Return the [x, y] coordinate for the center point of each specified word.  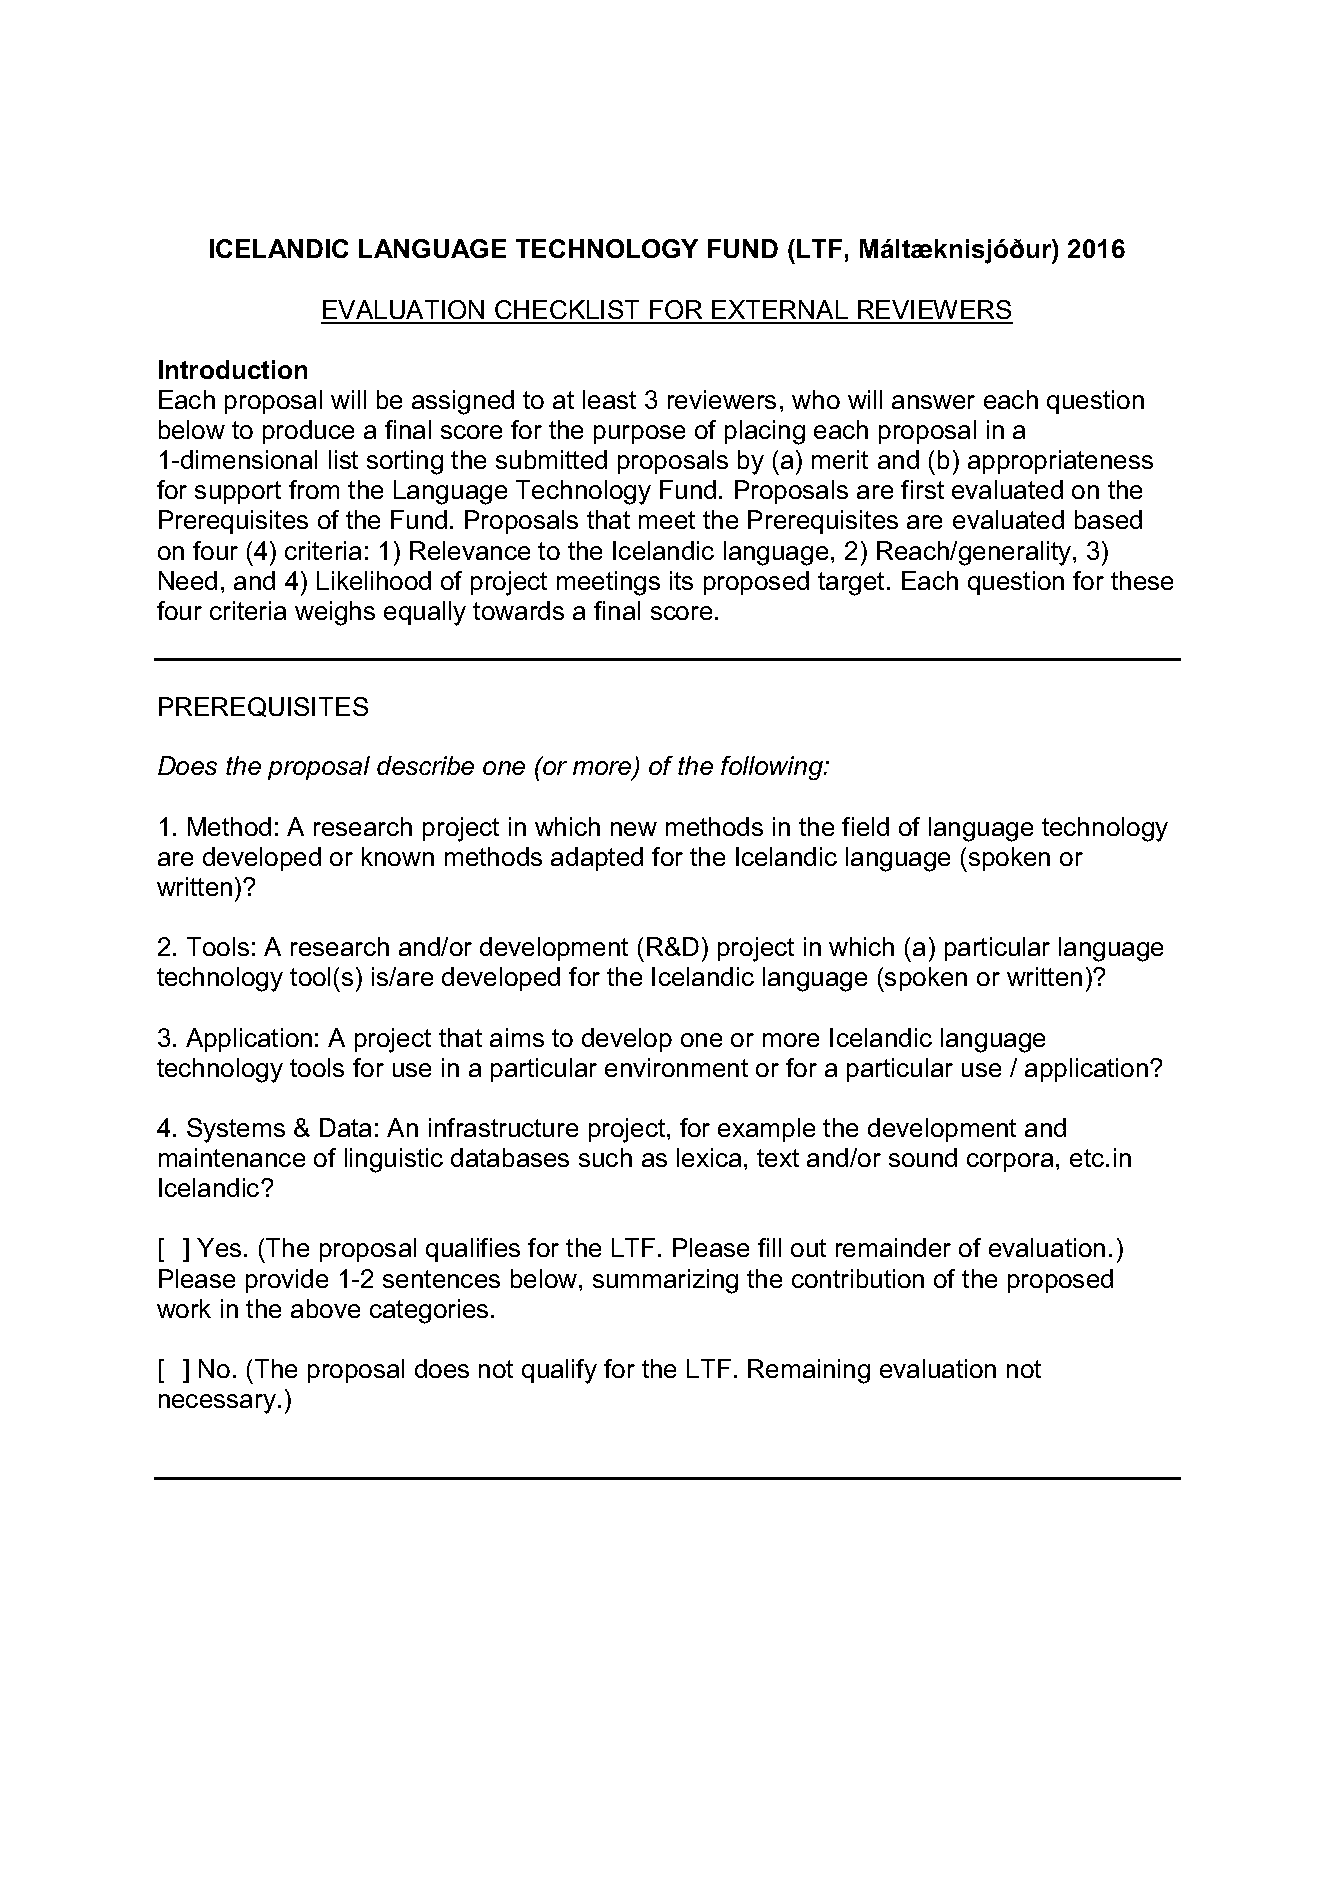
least [609, 399]
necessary [219, 1404]
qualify [559, 1371]
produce [308, 432]
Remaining [809, 1371]
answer [933, 402]
